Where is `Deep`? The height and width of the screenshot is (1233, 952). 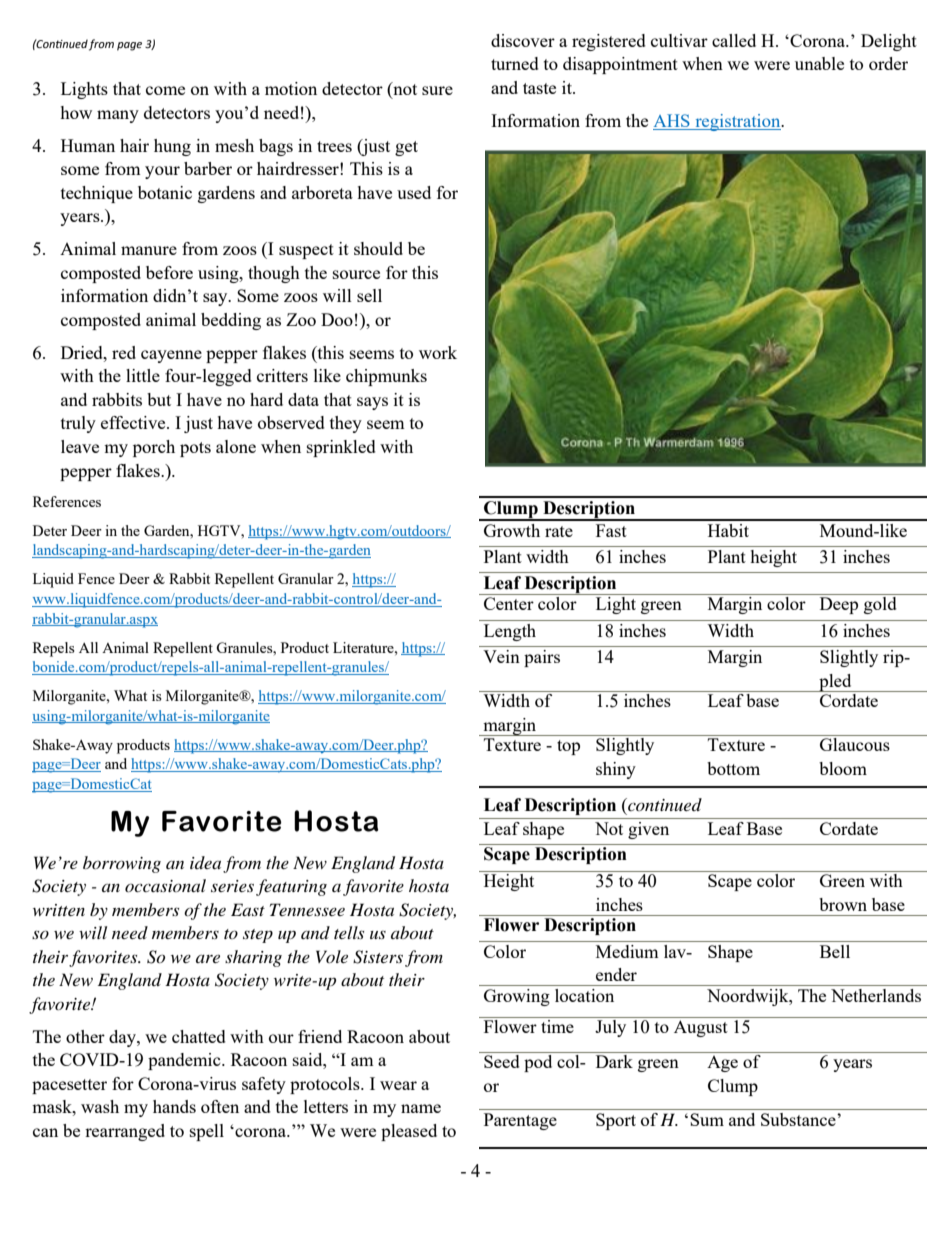 Deep is located at coordinates (839, 605).
